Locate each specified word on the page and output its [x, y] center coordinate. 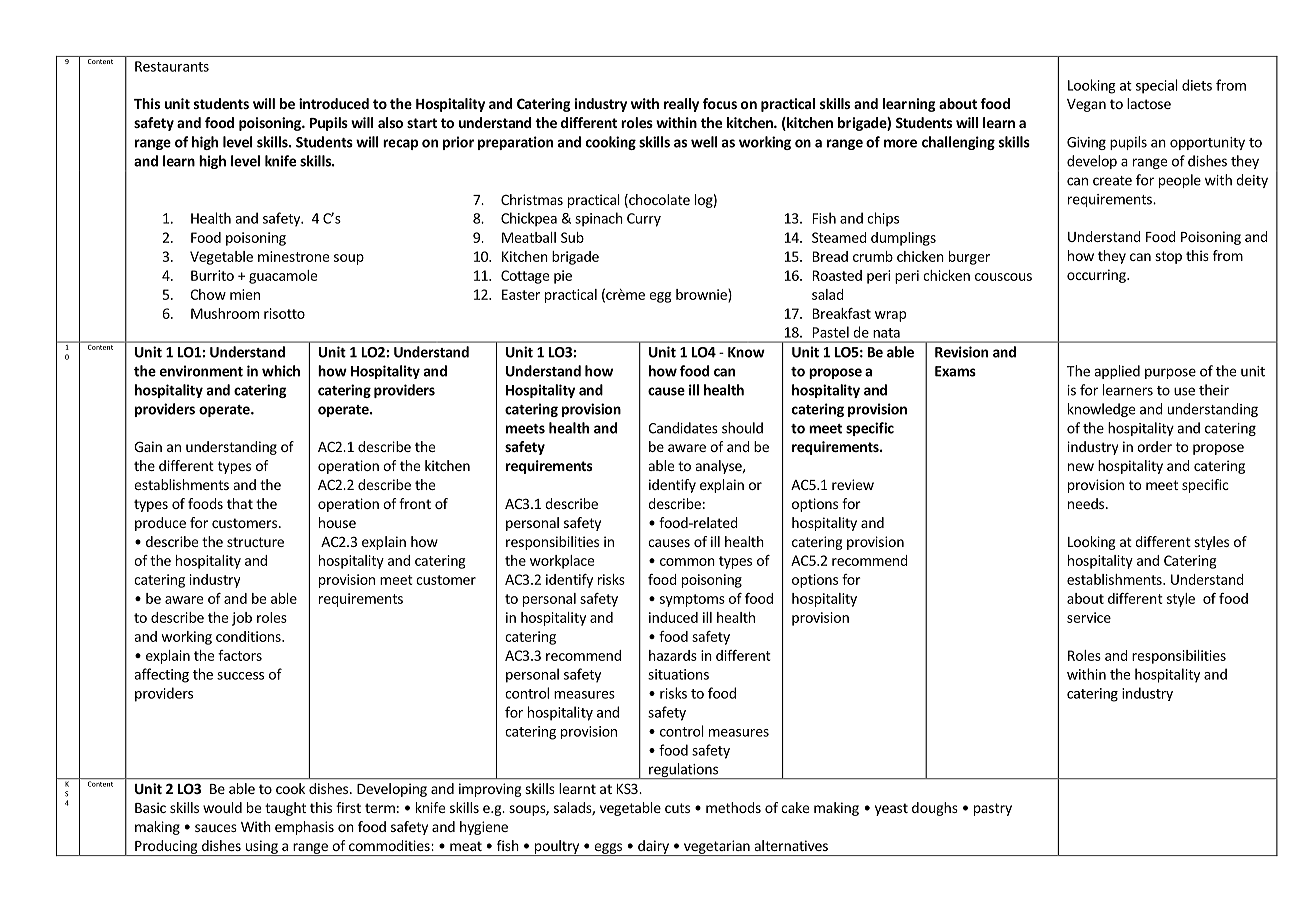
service [1089, 617]
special [1157, 86]
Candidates [683, 428]
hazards [673, 655]
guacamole [283, 277]
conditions [249, 636]
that [240, 503]
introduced [334, 103]
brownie [702, 295]
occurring [1097, 276]
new [1081, 467]
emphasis [304, 828]
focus [720, 103]
